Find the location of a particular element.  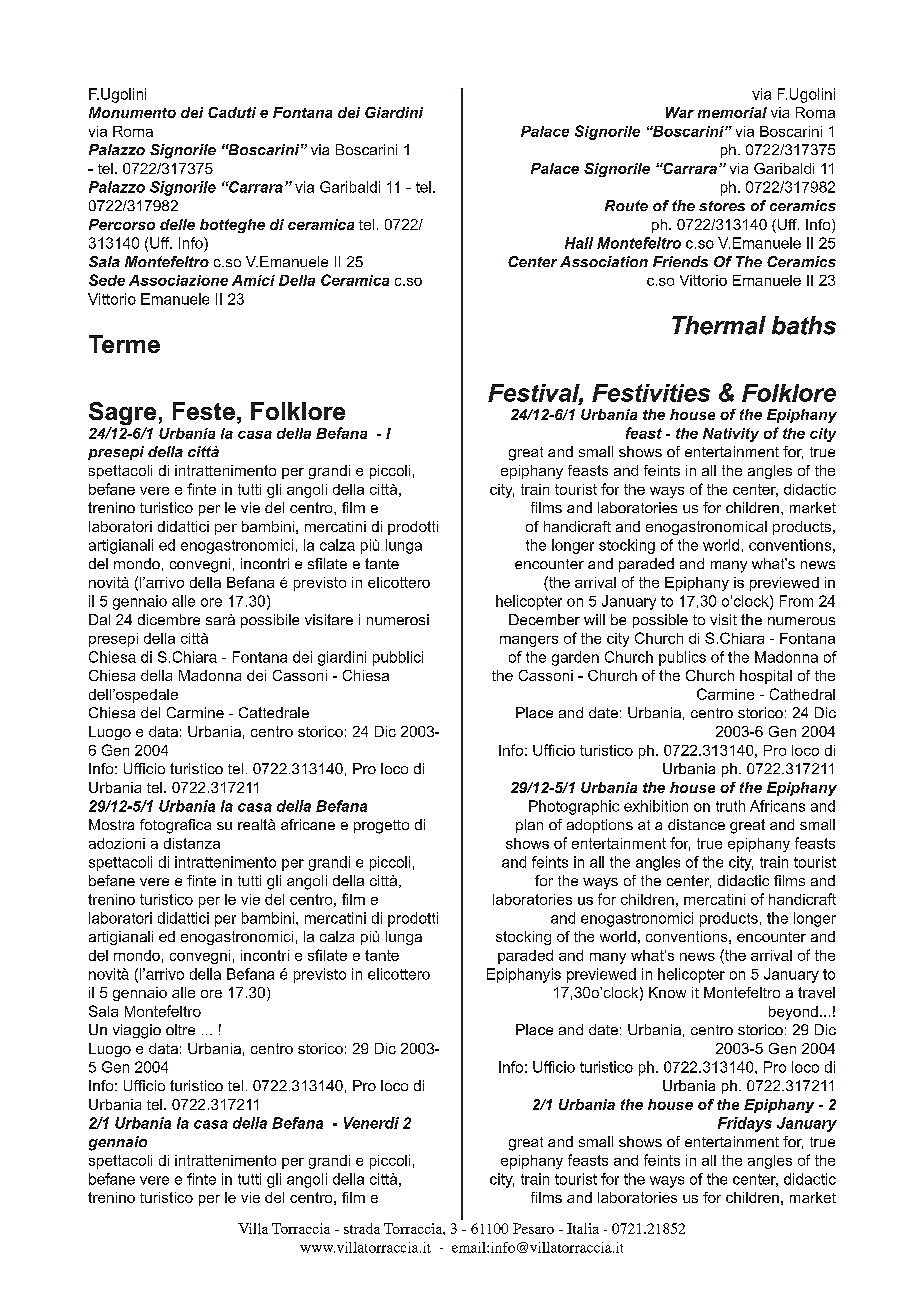

Hall is located at coordinates (579, 243).
